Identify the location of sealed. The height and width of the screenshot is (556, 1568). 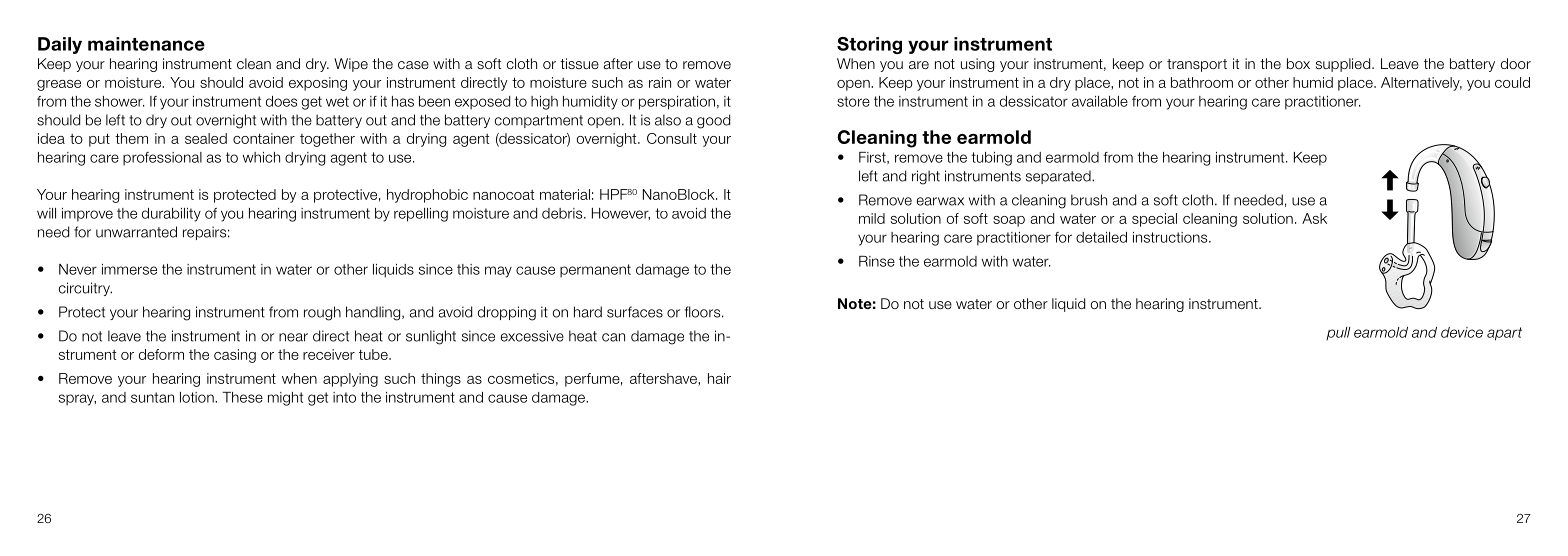
(206, 138).
